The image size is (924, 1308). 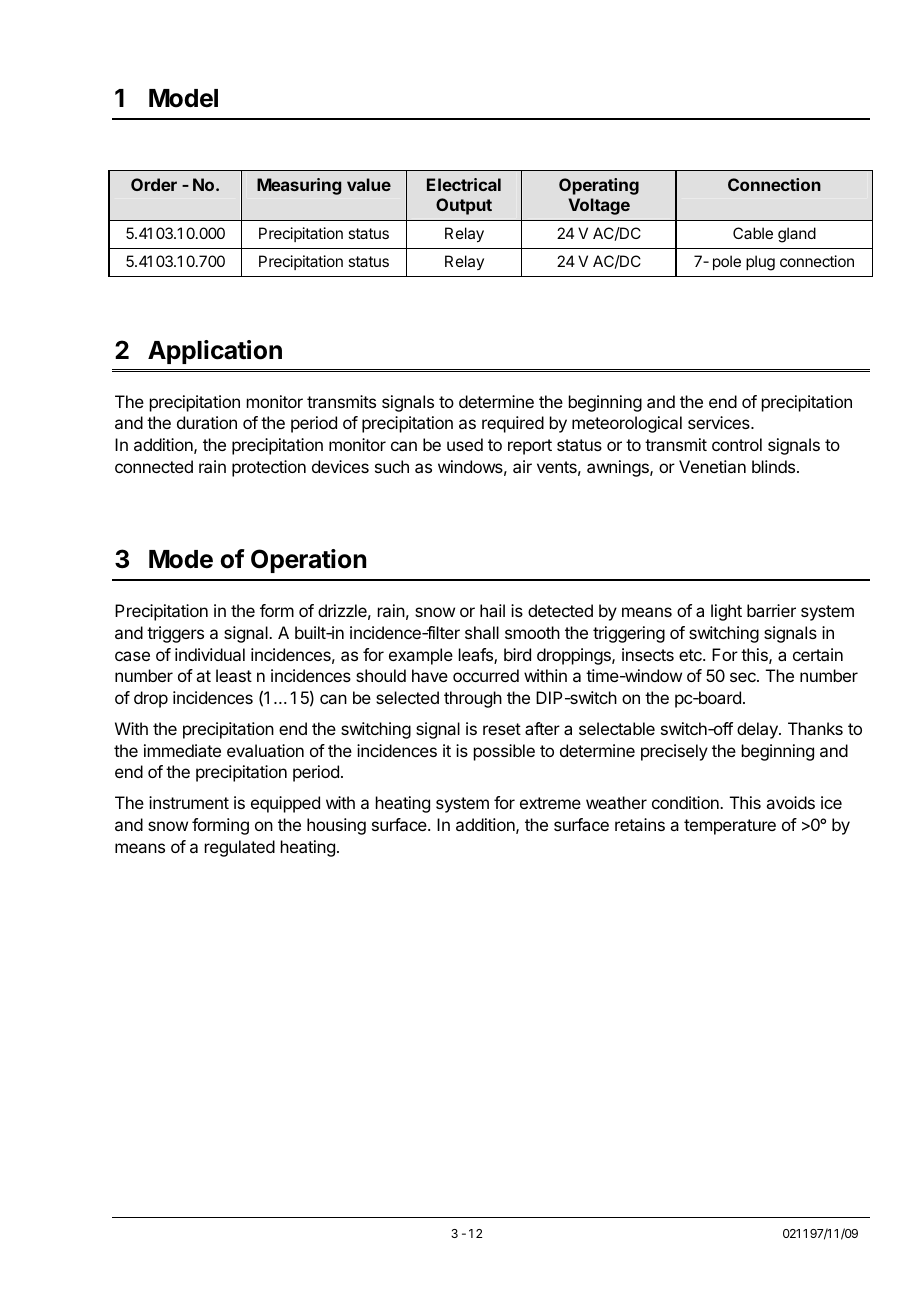 What do you see at coordinates (464, 206) in the screenshot?
I see `Output` at bounding box center [464, 206].
